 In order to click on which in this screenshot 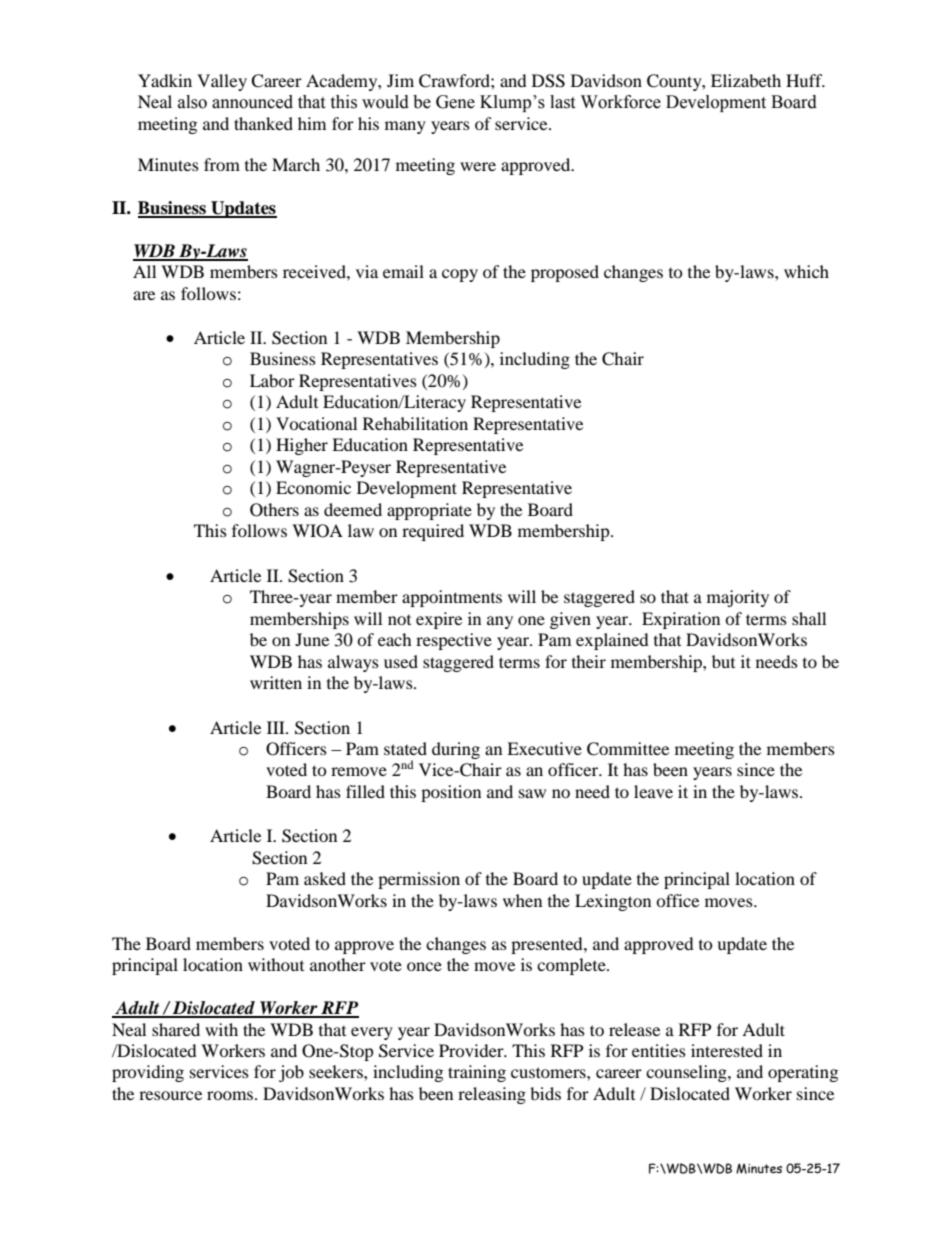, I will do `click(806, 271)`.
